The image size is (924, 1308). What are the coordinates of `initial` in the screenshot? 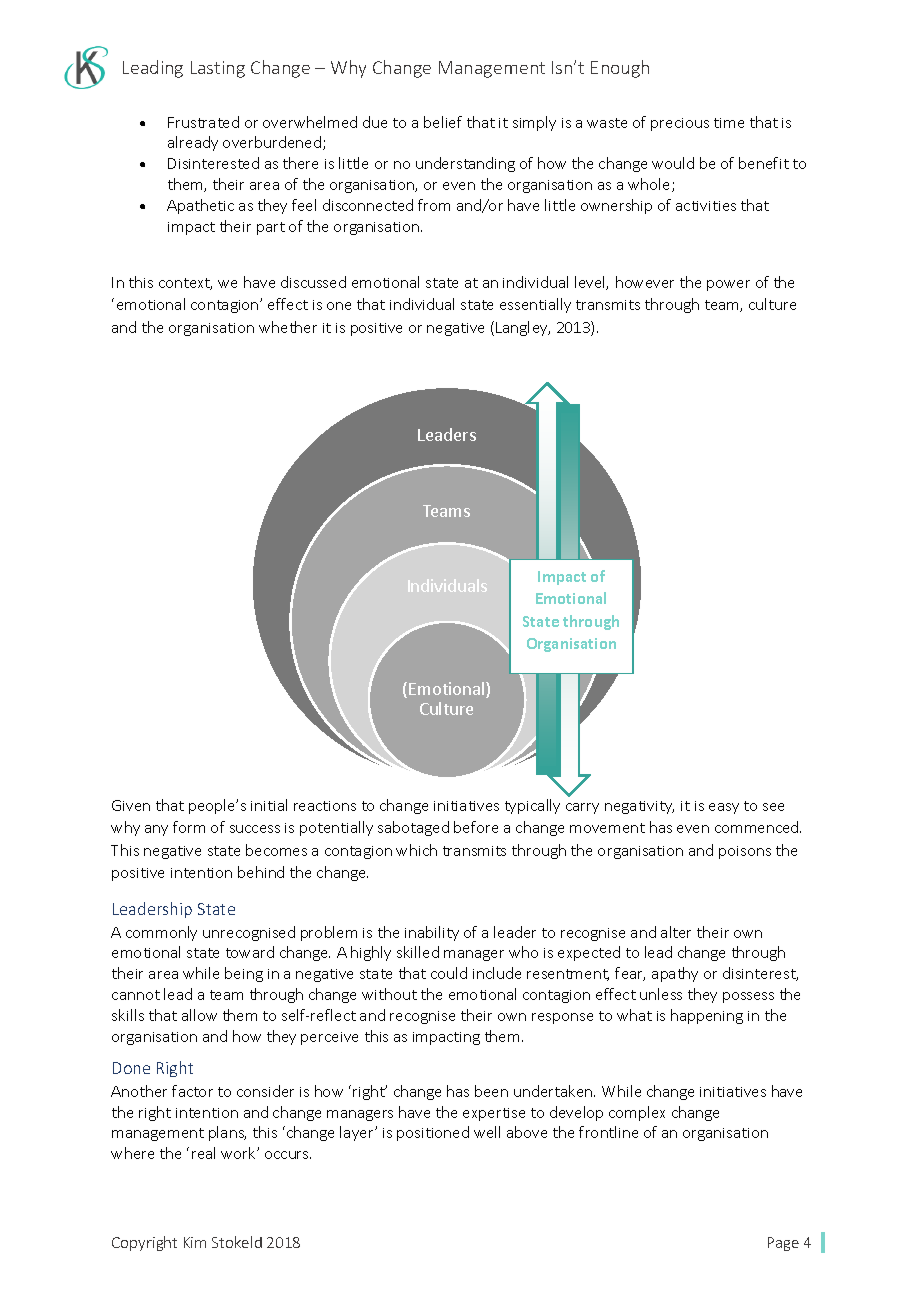 It's located at (269, 805).
